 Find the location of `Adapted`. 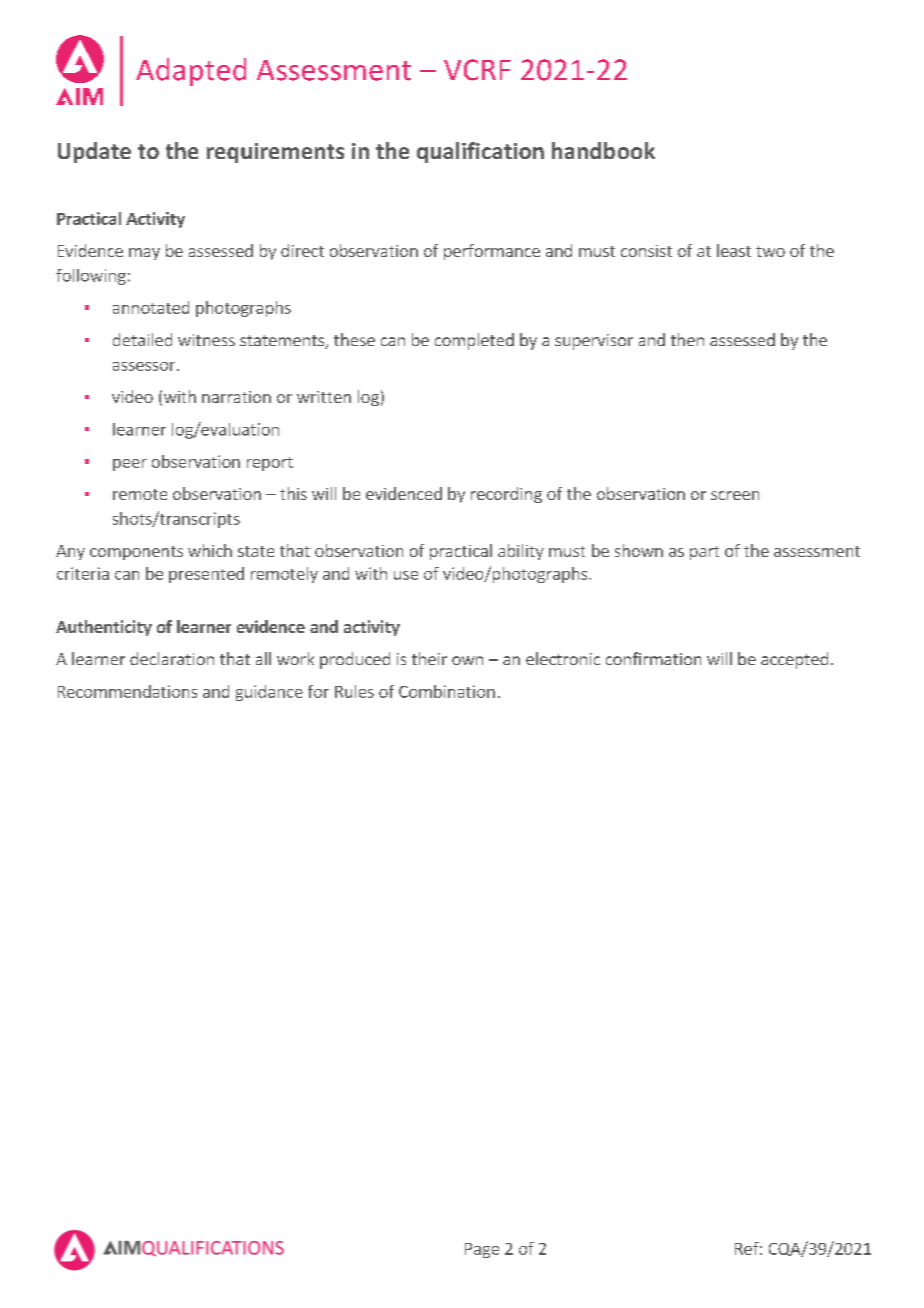

Adapted is located at coordinates (191, 72).
